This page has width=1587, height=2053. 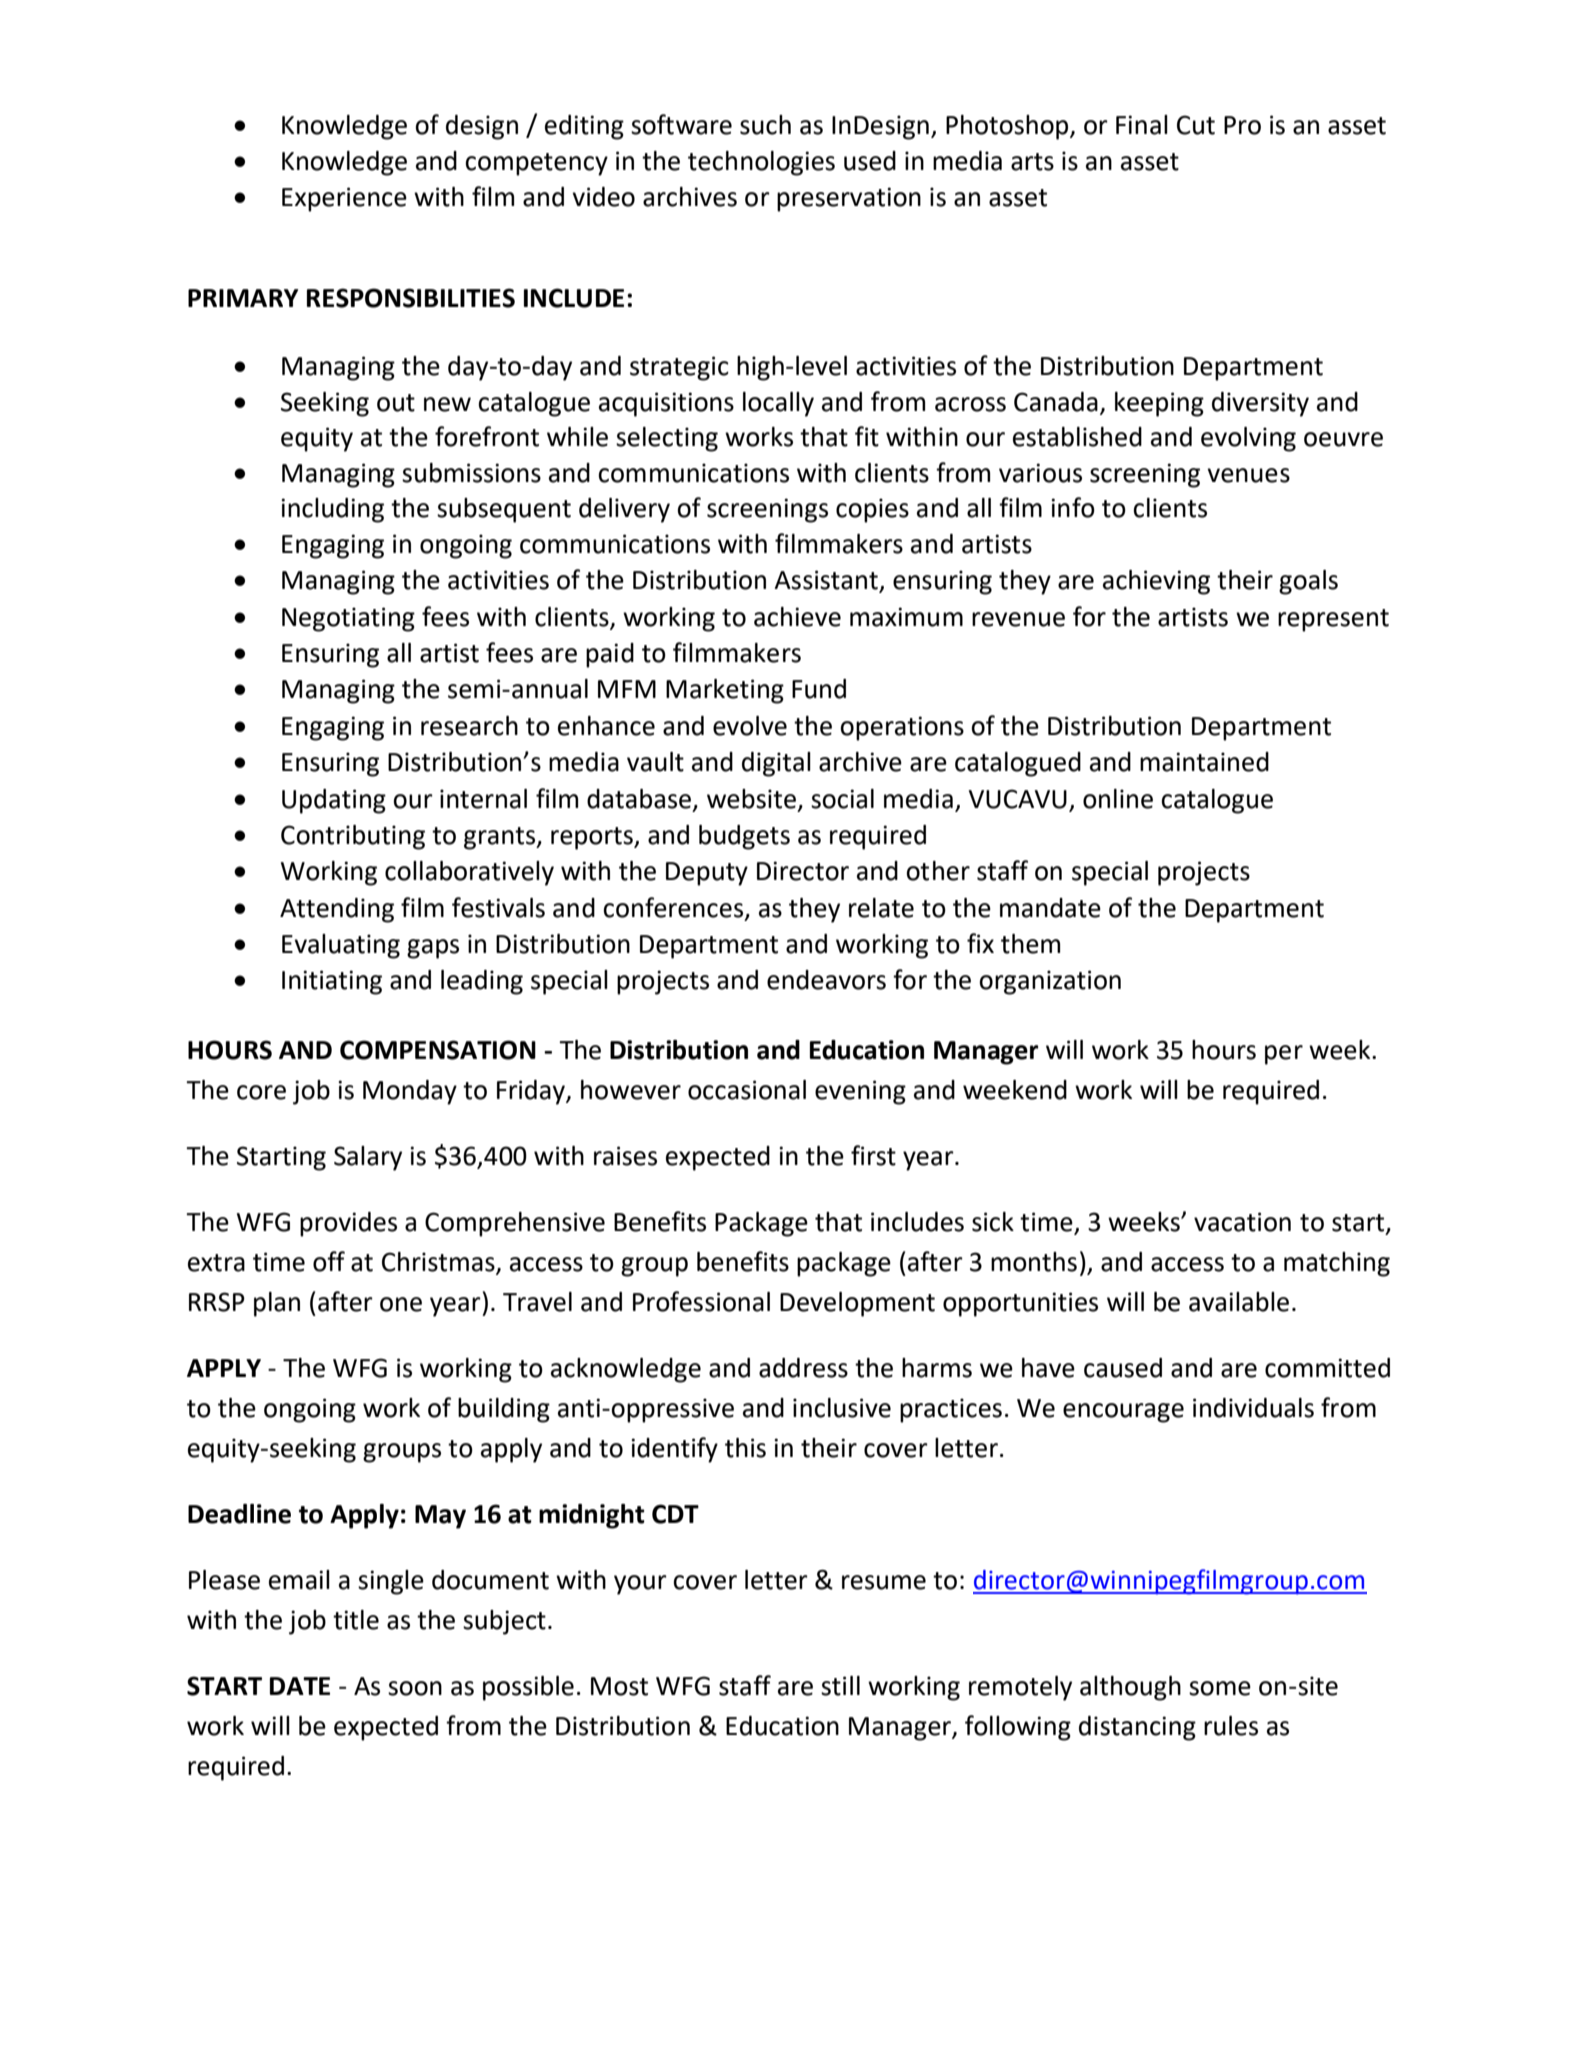 I want to click on Experience, so click(x=344, y=199).
